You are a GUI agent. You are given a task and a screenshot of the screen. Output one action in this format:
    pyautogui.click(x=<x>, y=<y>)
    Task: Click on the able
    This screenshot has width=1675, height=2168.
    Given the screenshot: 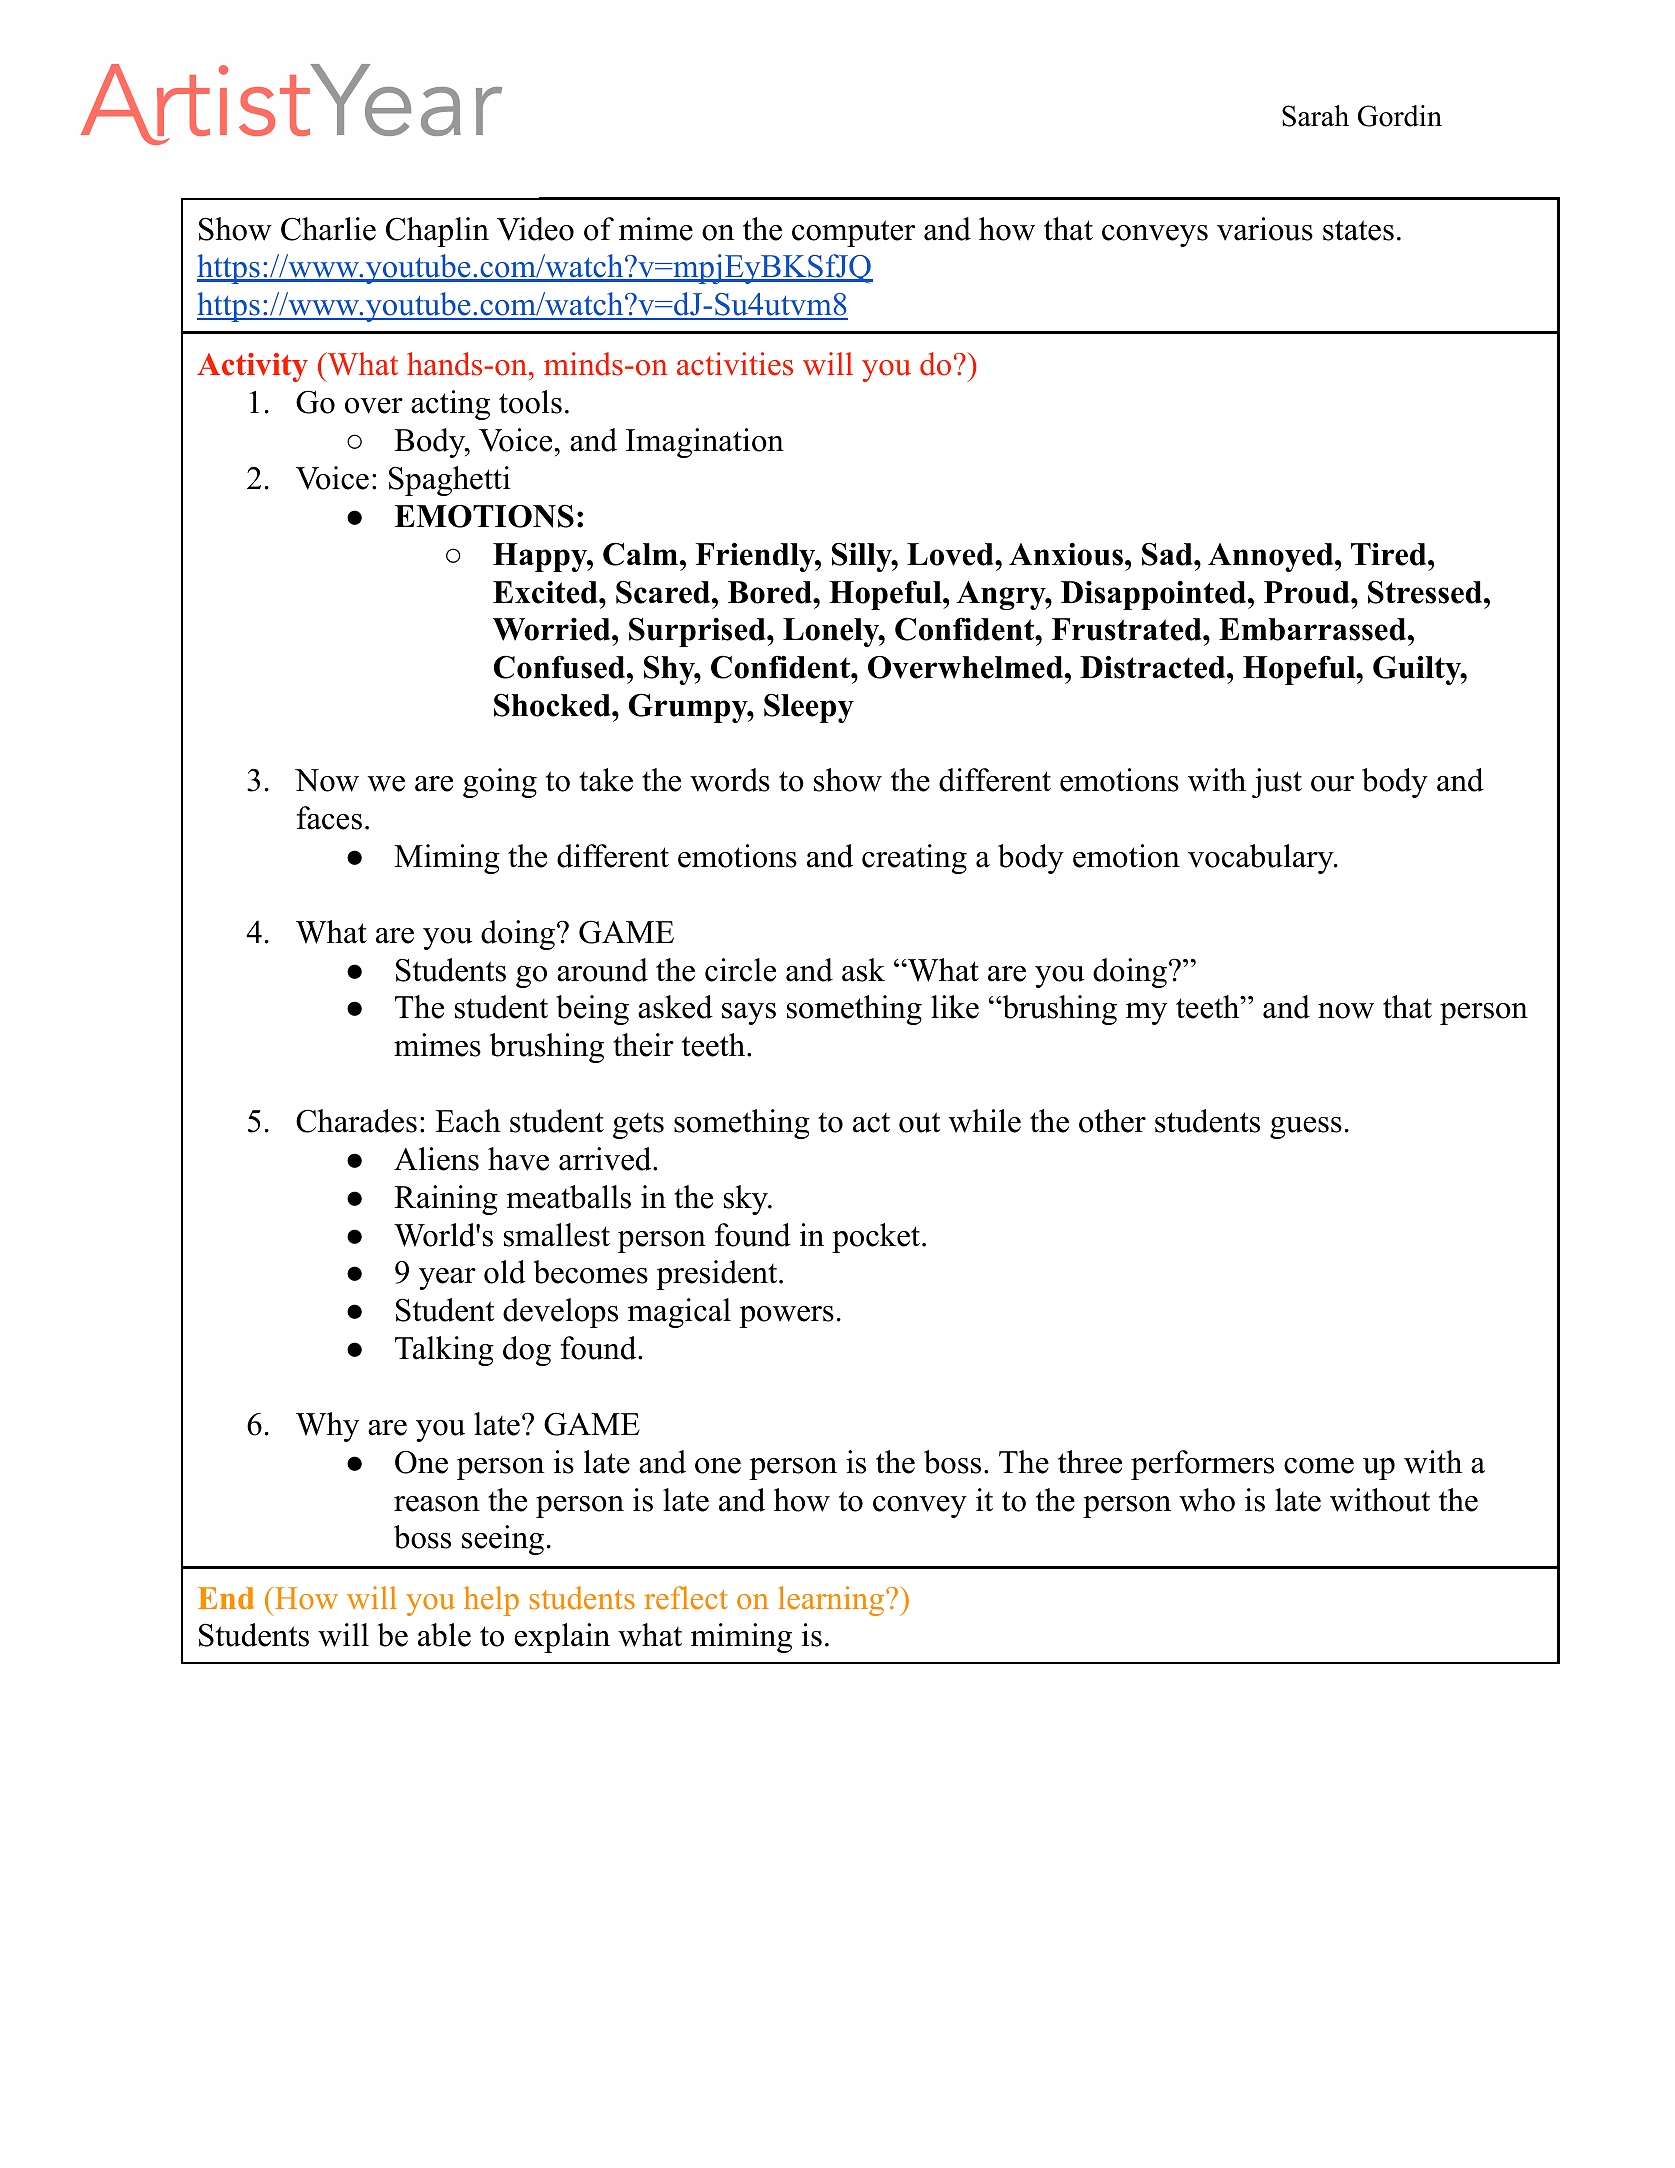 What is the action you would take?
    pyautogui.click(x=444, y=1635)
